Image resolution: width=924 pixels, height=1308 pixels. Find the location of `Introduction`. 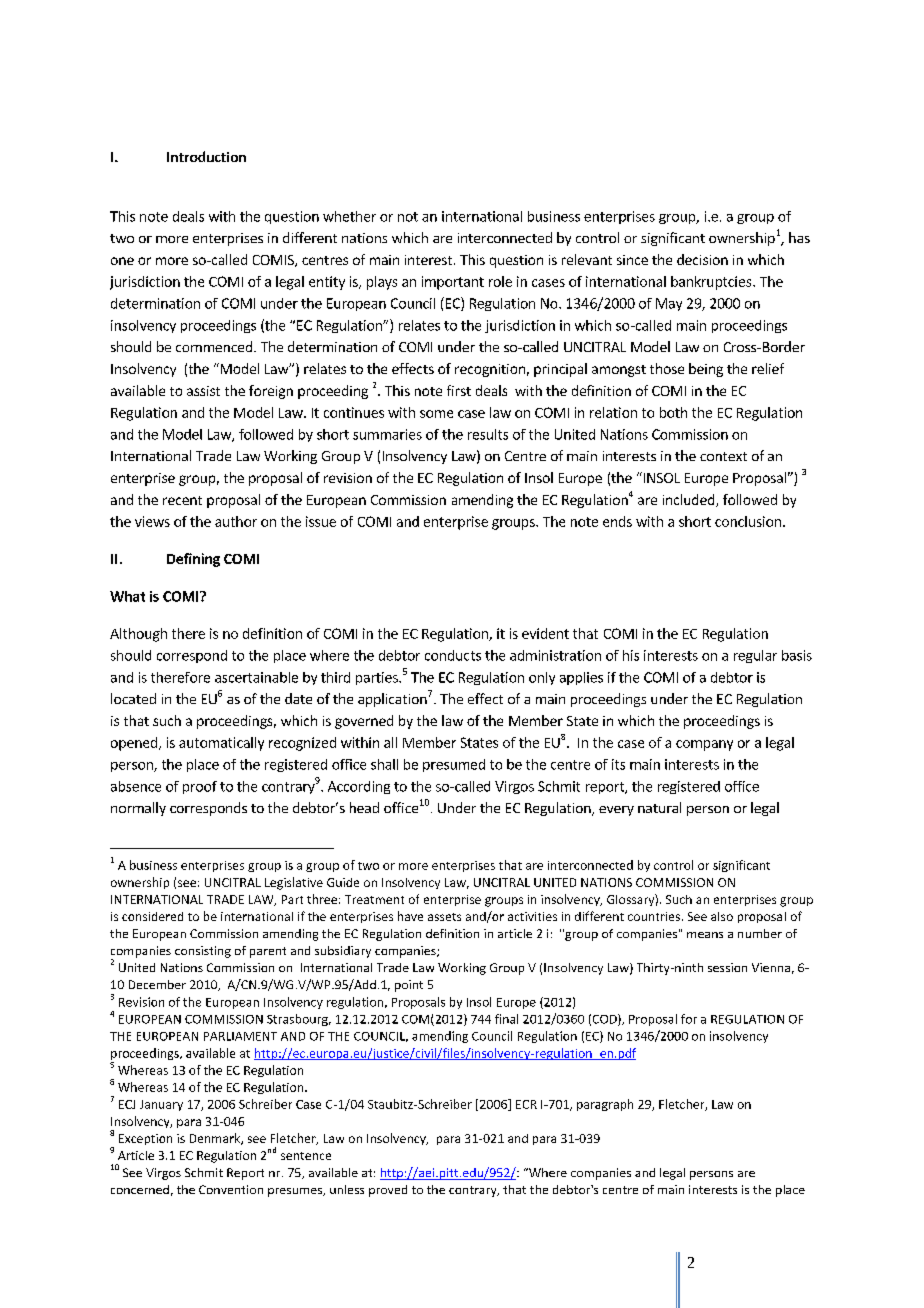

Introduction is located at coordinates (206, 156).
